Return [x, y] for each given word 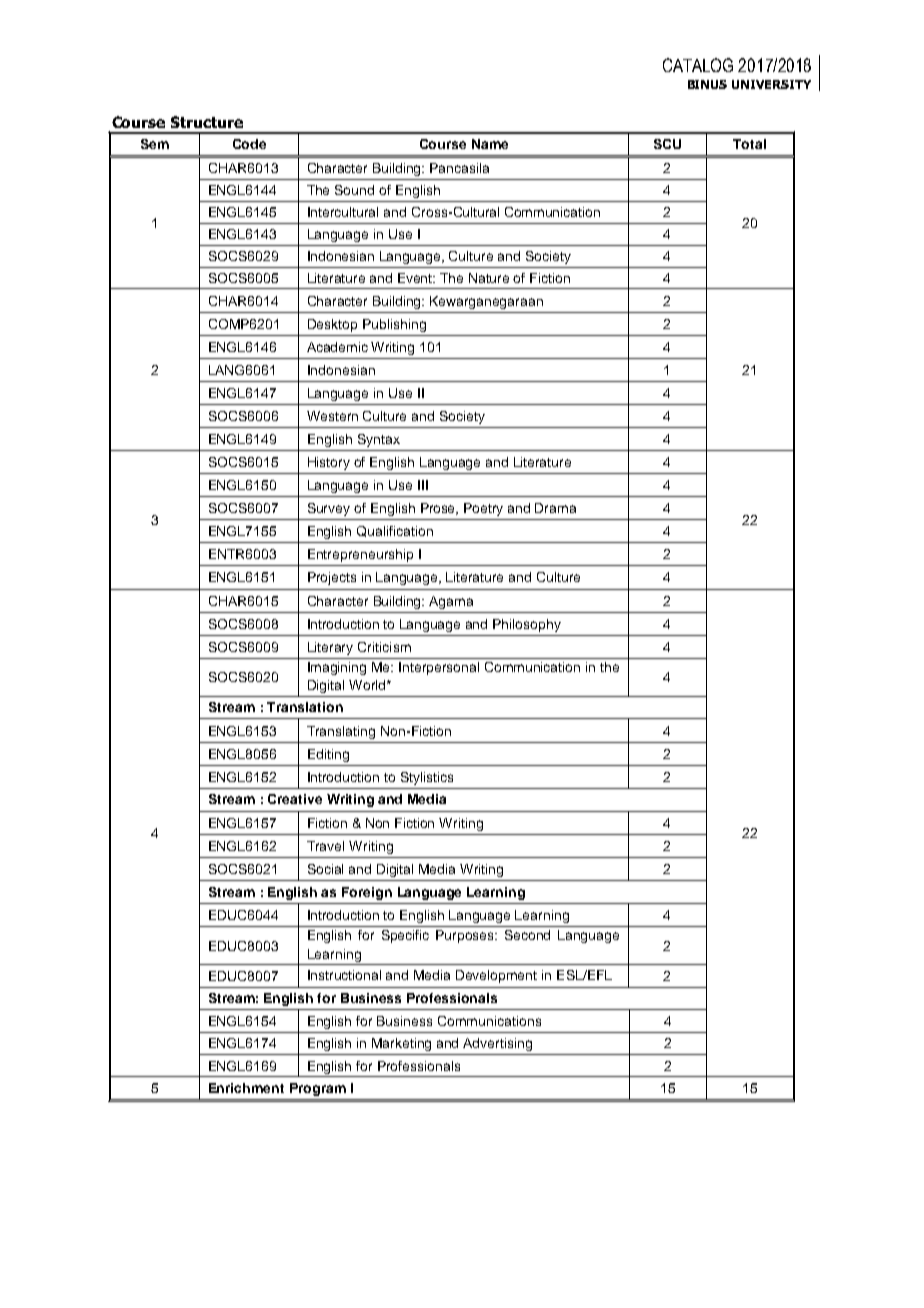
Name [490, 144]
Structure [207, 122]
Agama [451, 602]
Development [496, 976]
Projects [332, 578]
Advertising [497, 1044]
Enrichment [246, 1088]
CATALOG [698, 65]
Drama [555, 508]
